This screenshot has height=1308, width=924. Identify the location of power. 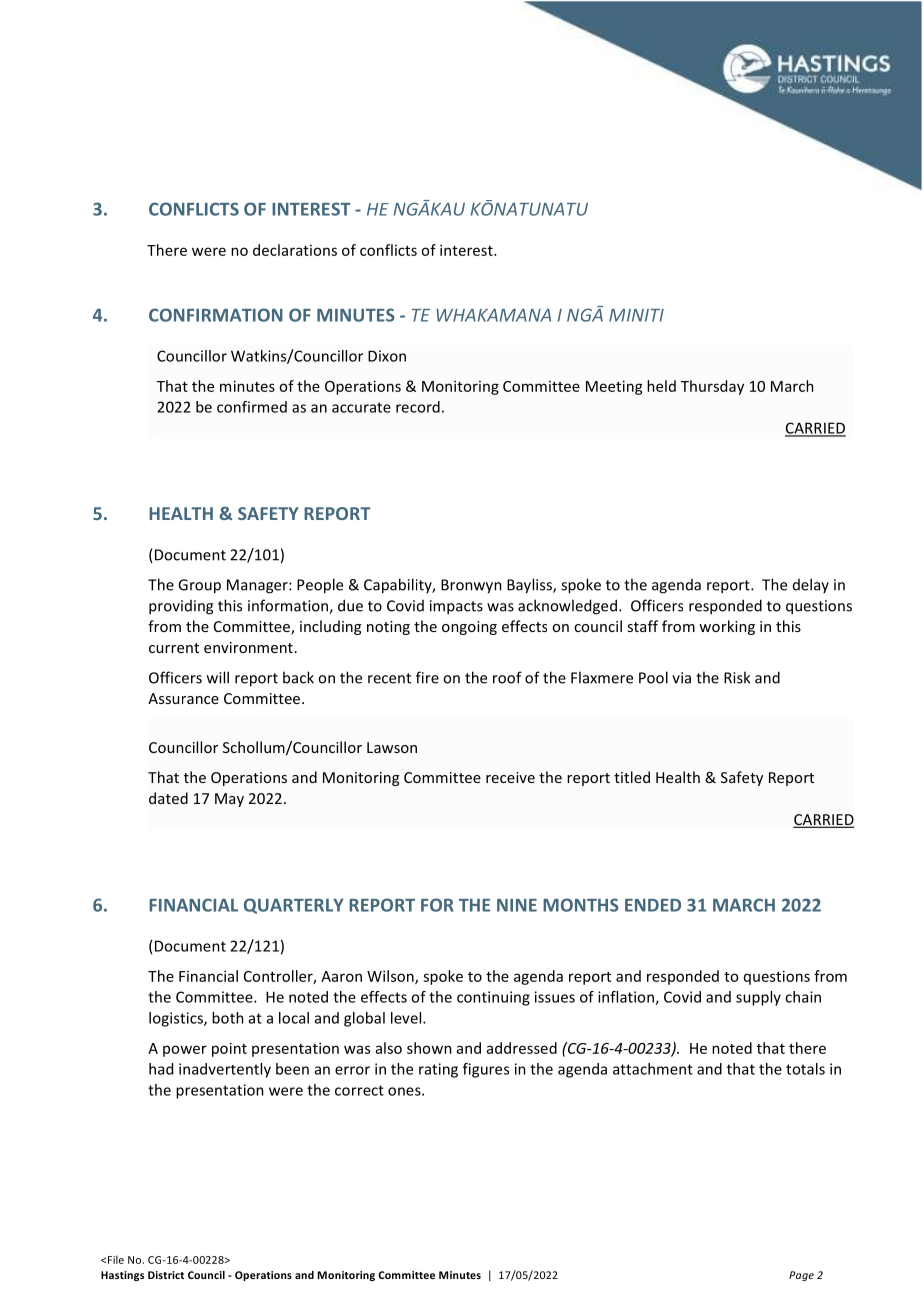
(185, 1051).
